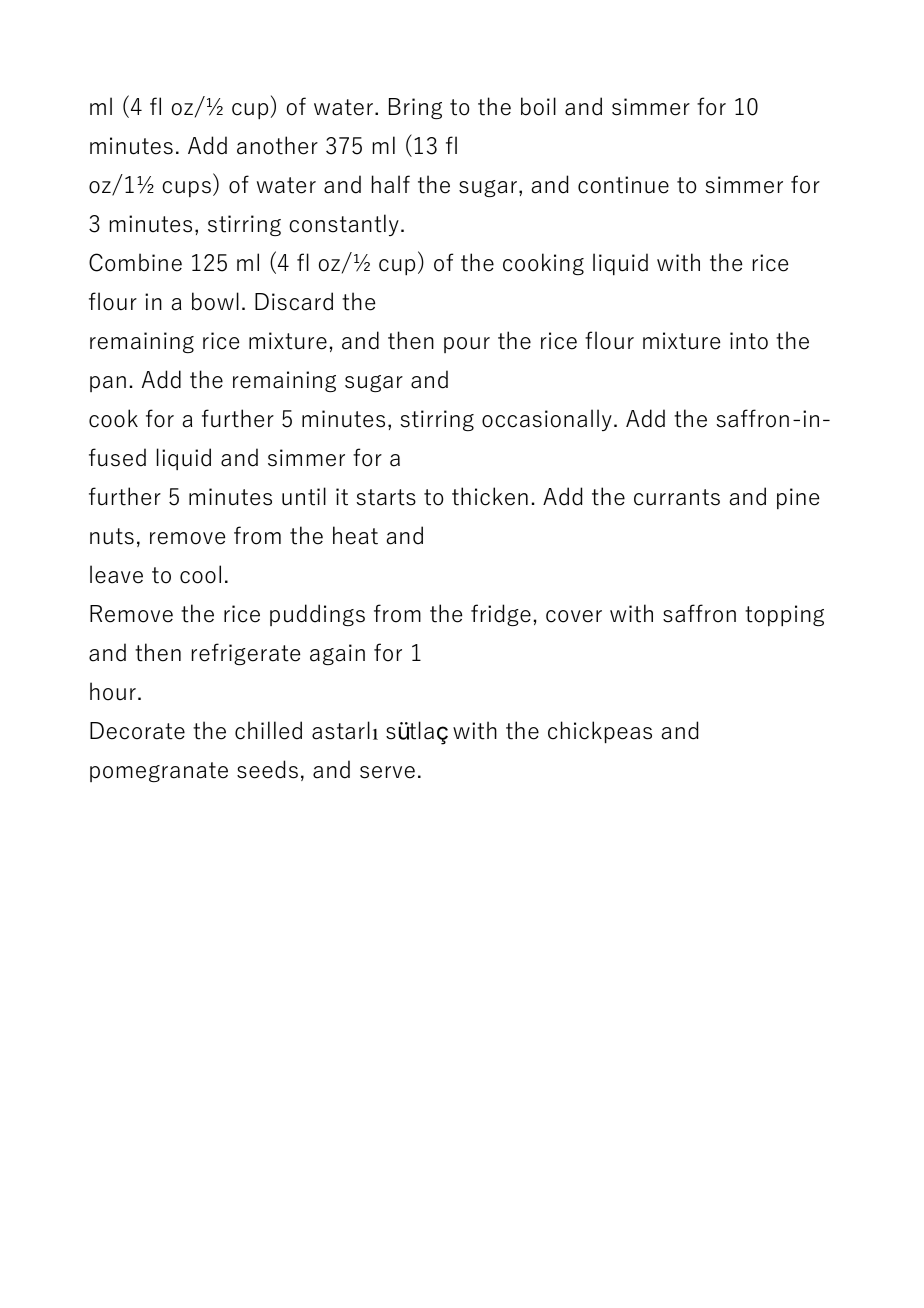 The image size is (924, 1308). Describe the element at coordinates (277, 145) in the page. I see `another` at that location.
